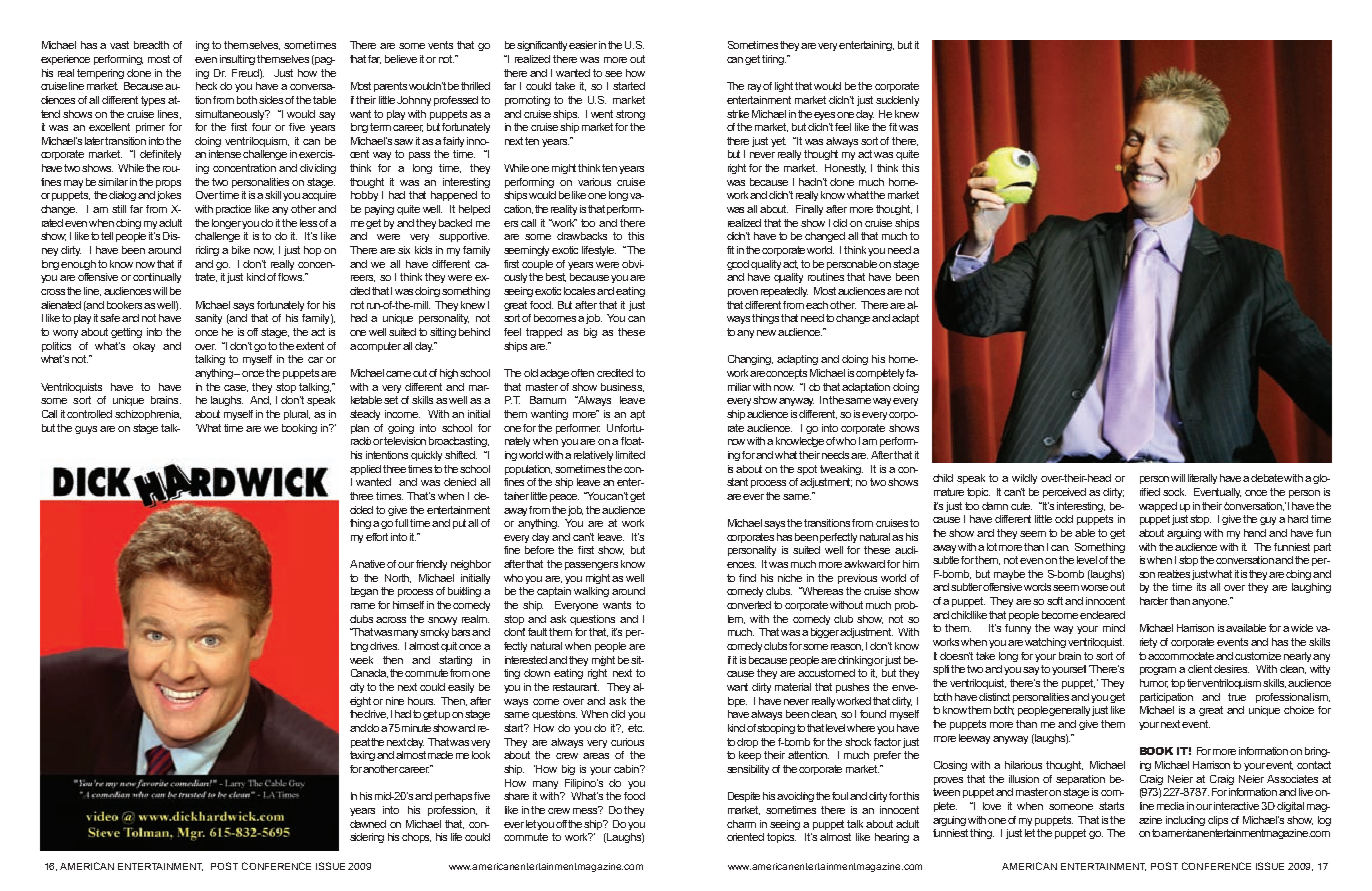 This image has height=891, width=1372. Describe the element at coordinates (1158, 671) in the image. I see `program` at that location.
